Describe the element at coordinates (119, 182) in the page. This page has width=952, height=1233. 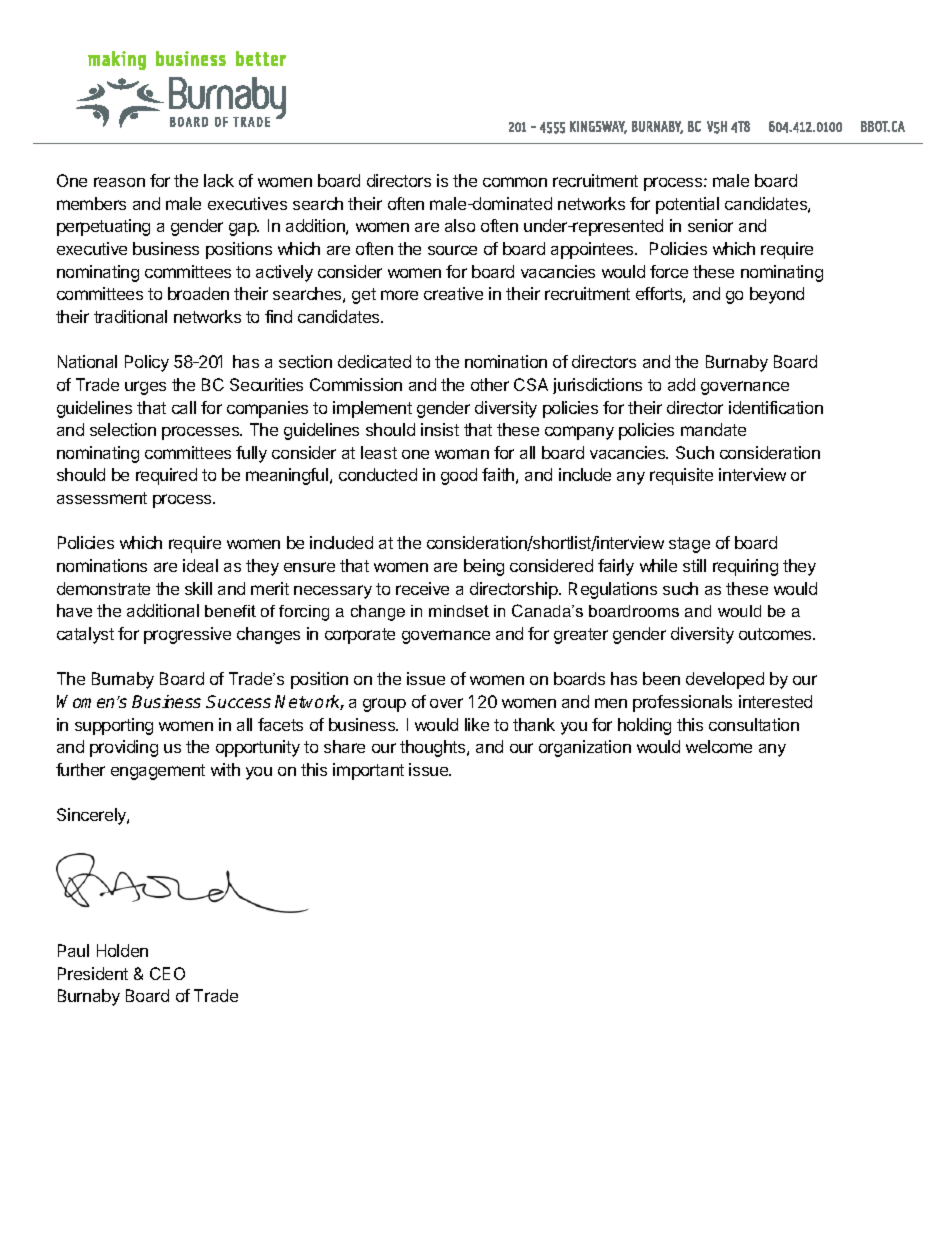
I see `reason` at that location.
